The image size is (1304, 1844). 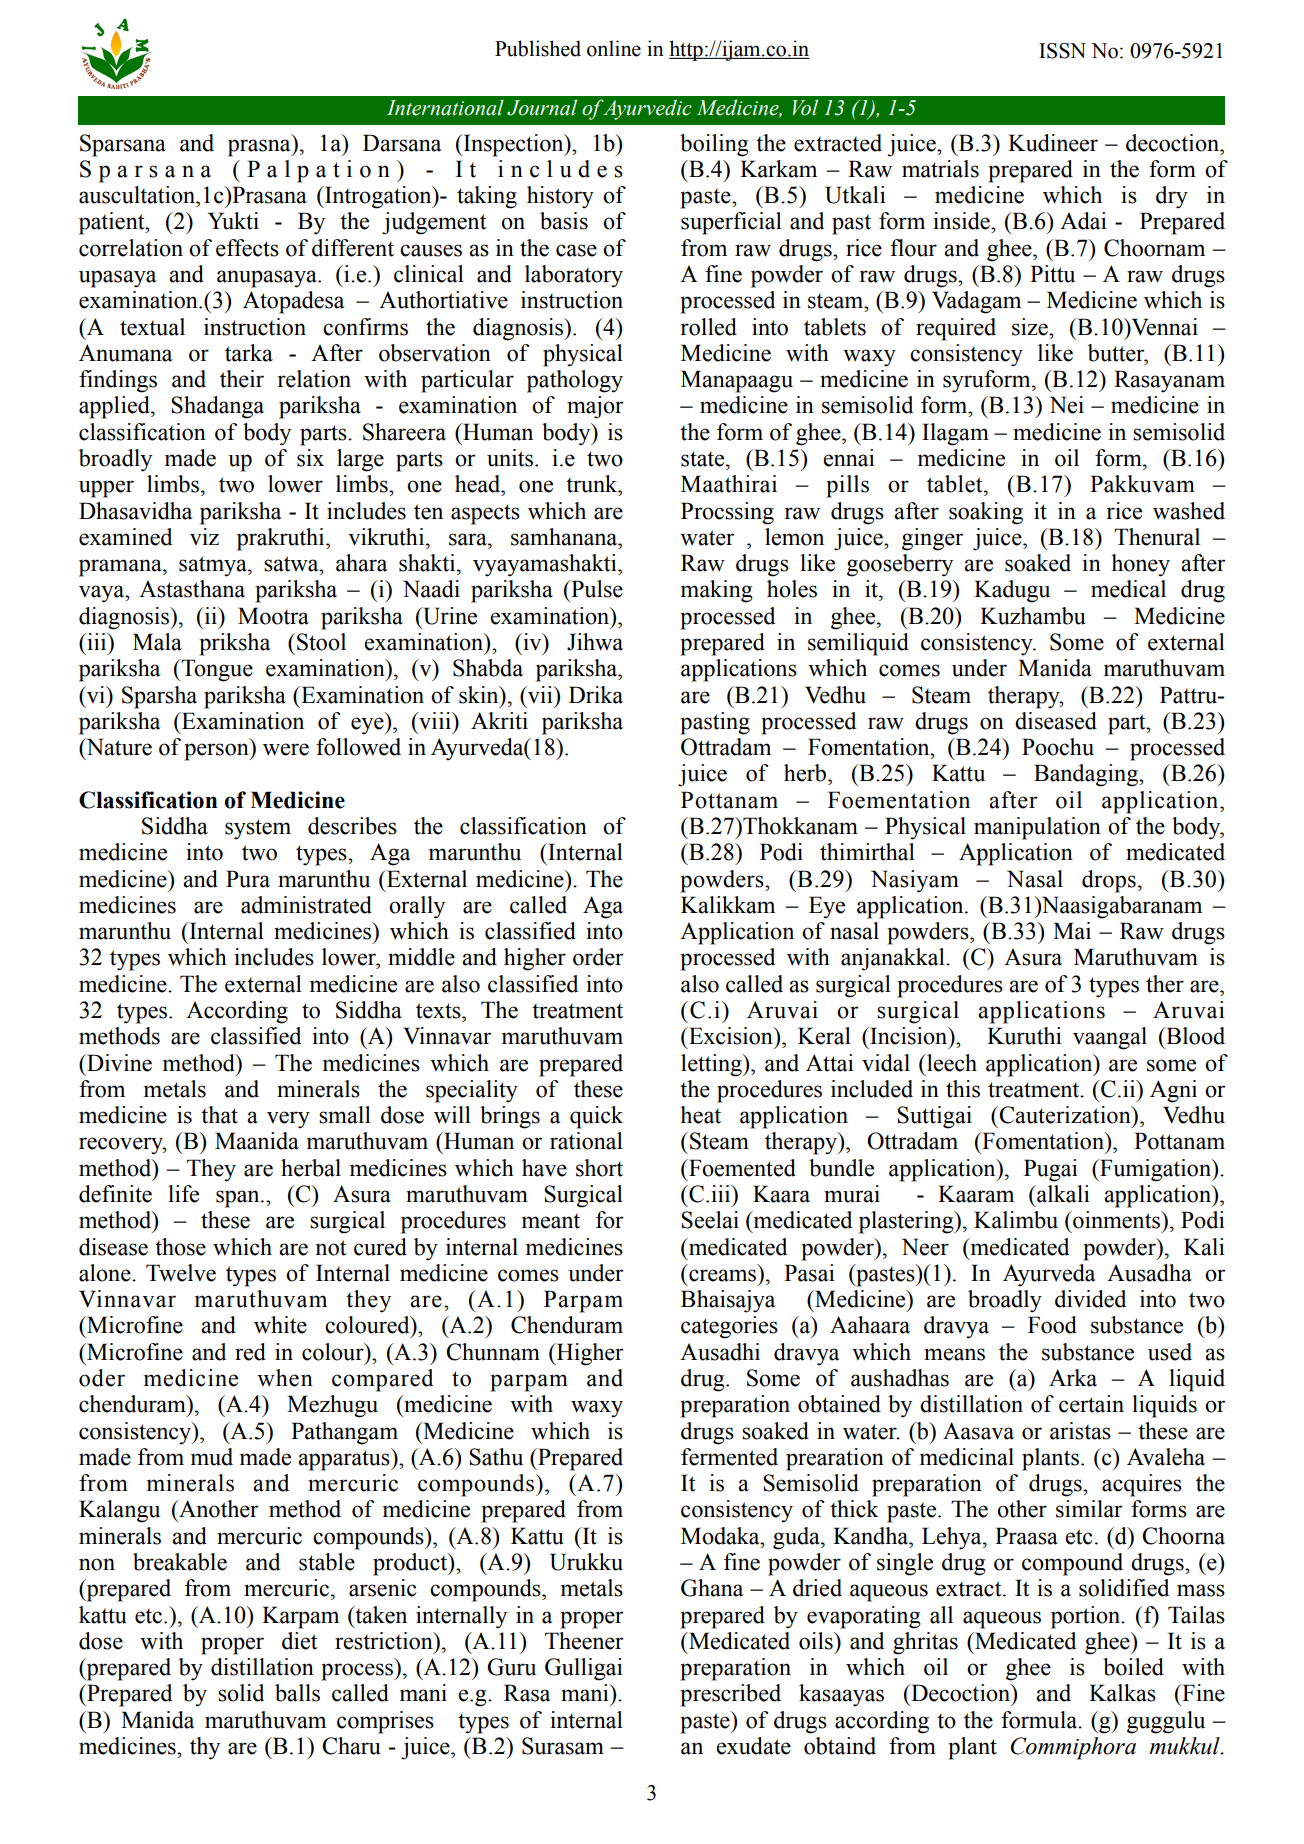 What do you see at coordinates (598, 957) in the screenshot?
I see `order` at bounding box center [598, 957].
